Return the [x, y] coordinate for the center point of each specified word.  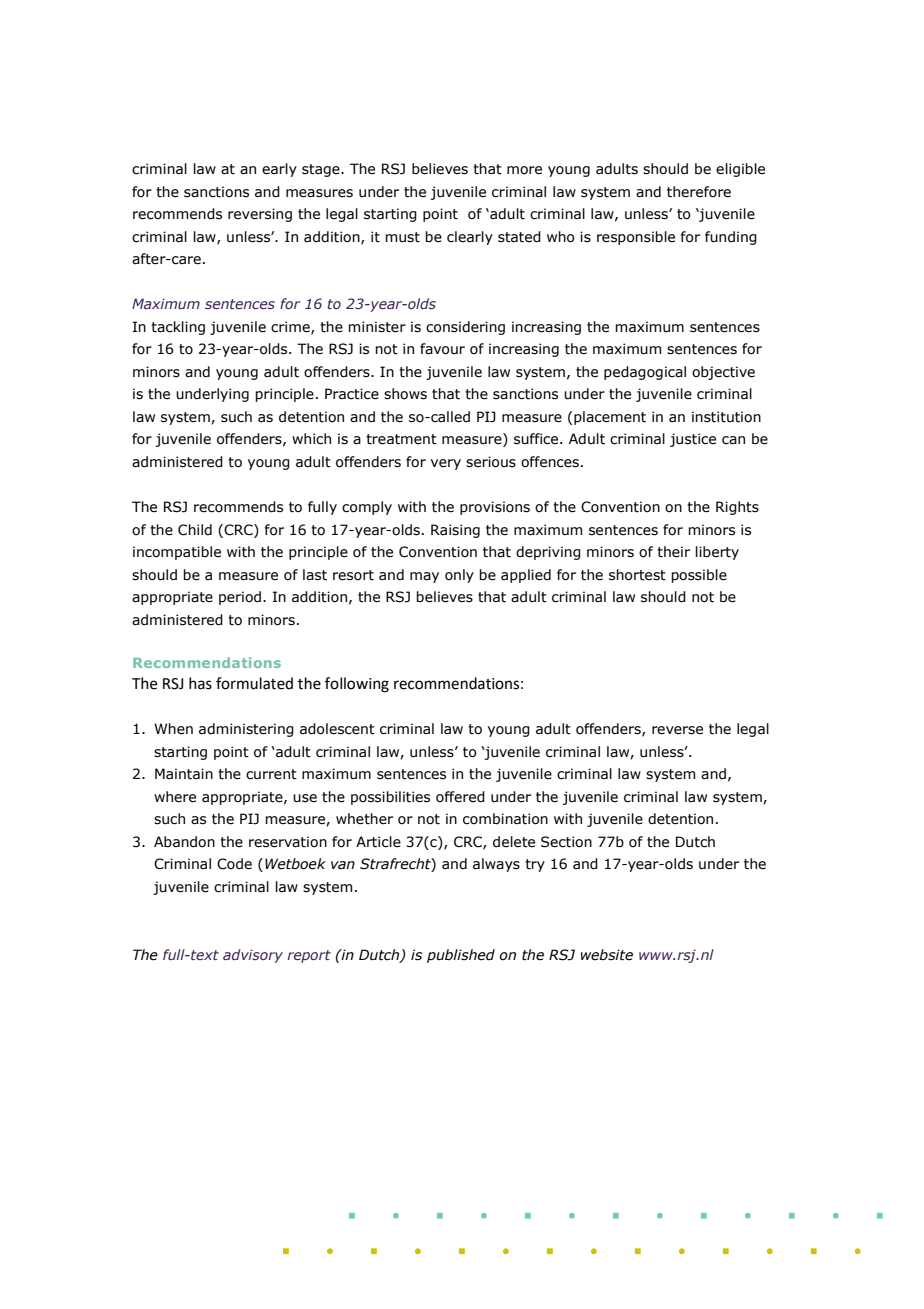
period [240, 598]
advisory [253, 956]
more [524, 170]
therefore [699, 192]
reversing [260, 215]
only [459, 576]
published [461, 956]
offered [460, 797]
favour [442, 349]
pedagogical [645, 373]
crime [291, 327]
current [271, 774]
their [673, 552]
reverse [677, 730]
